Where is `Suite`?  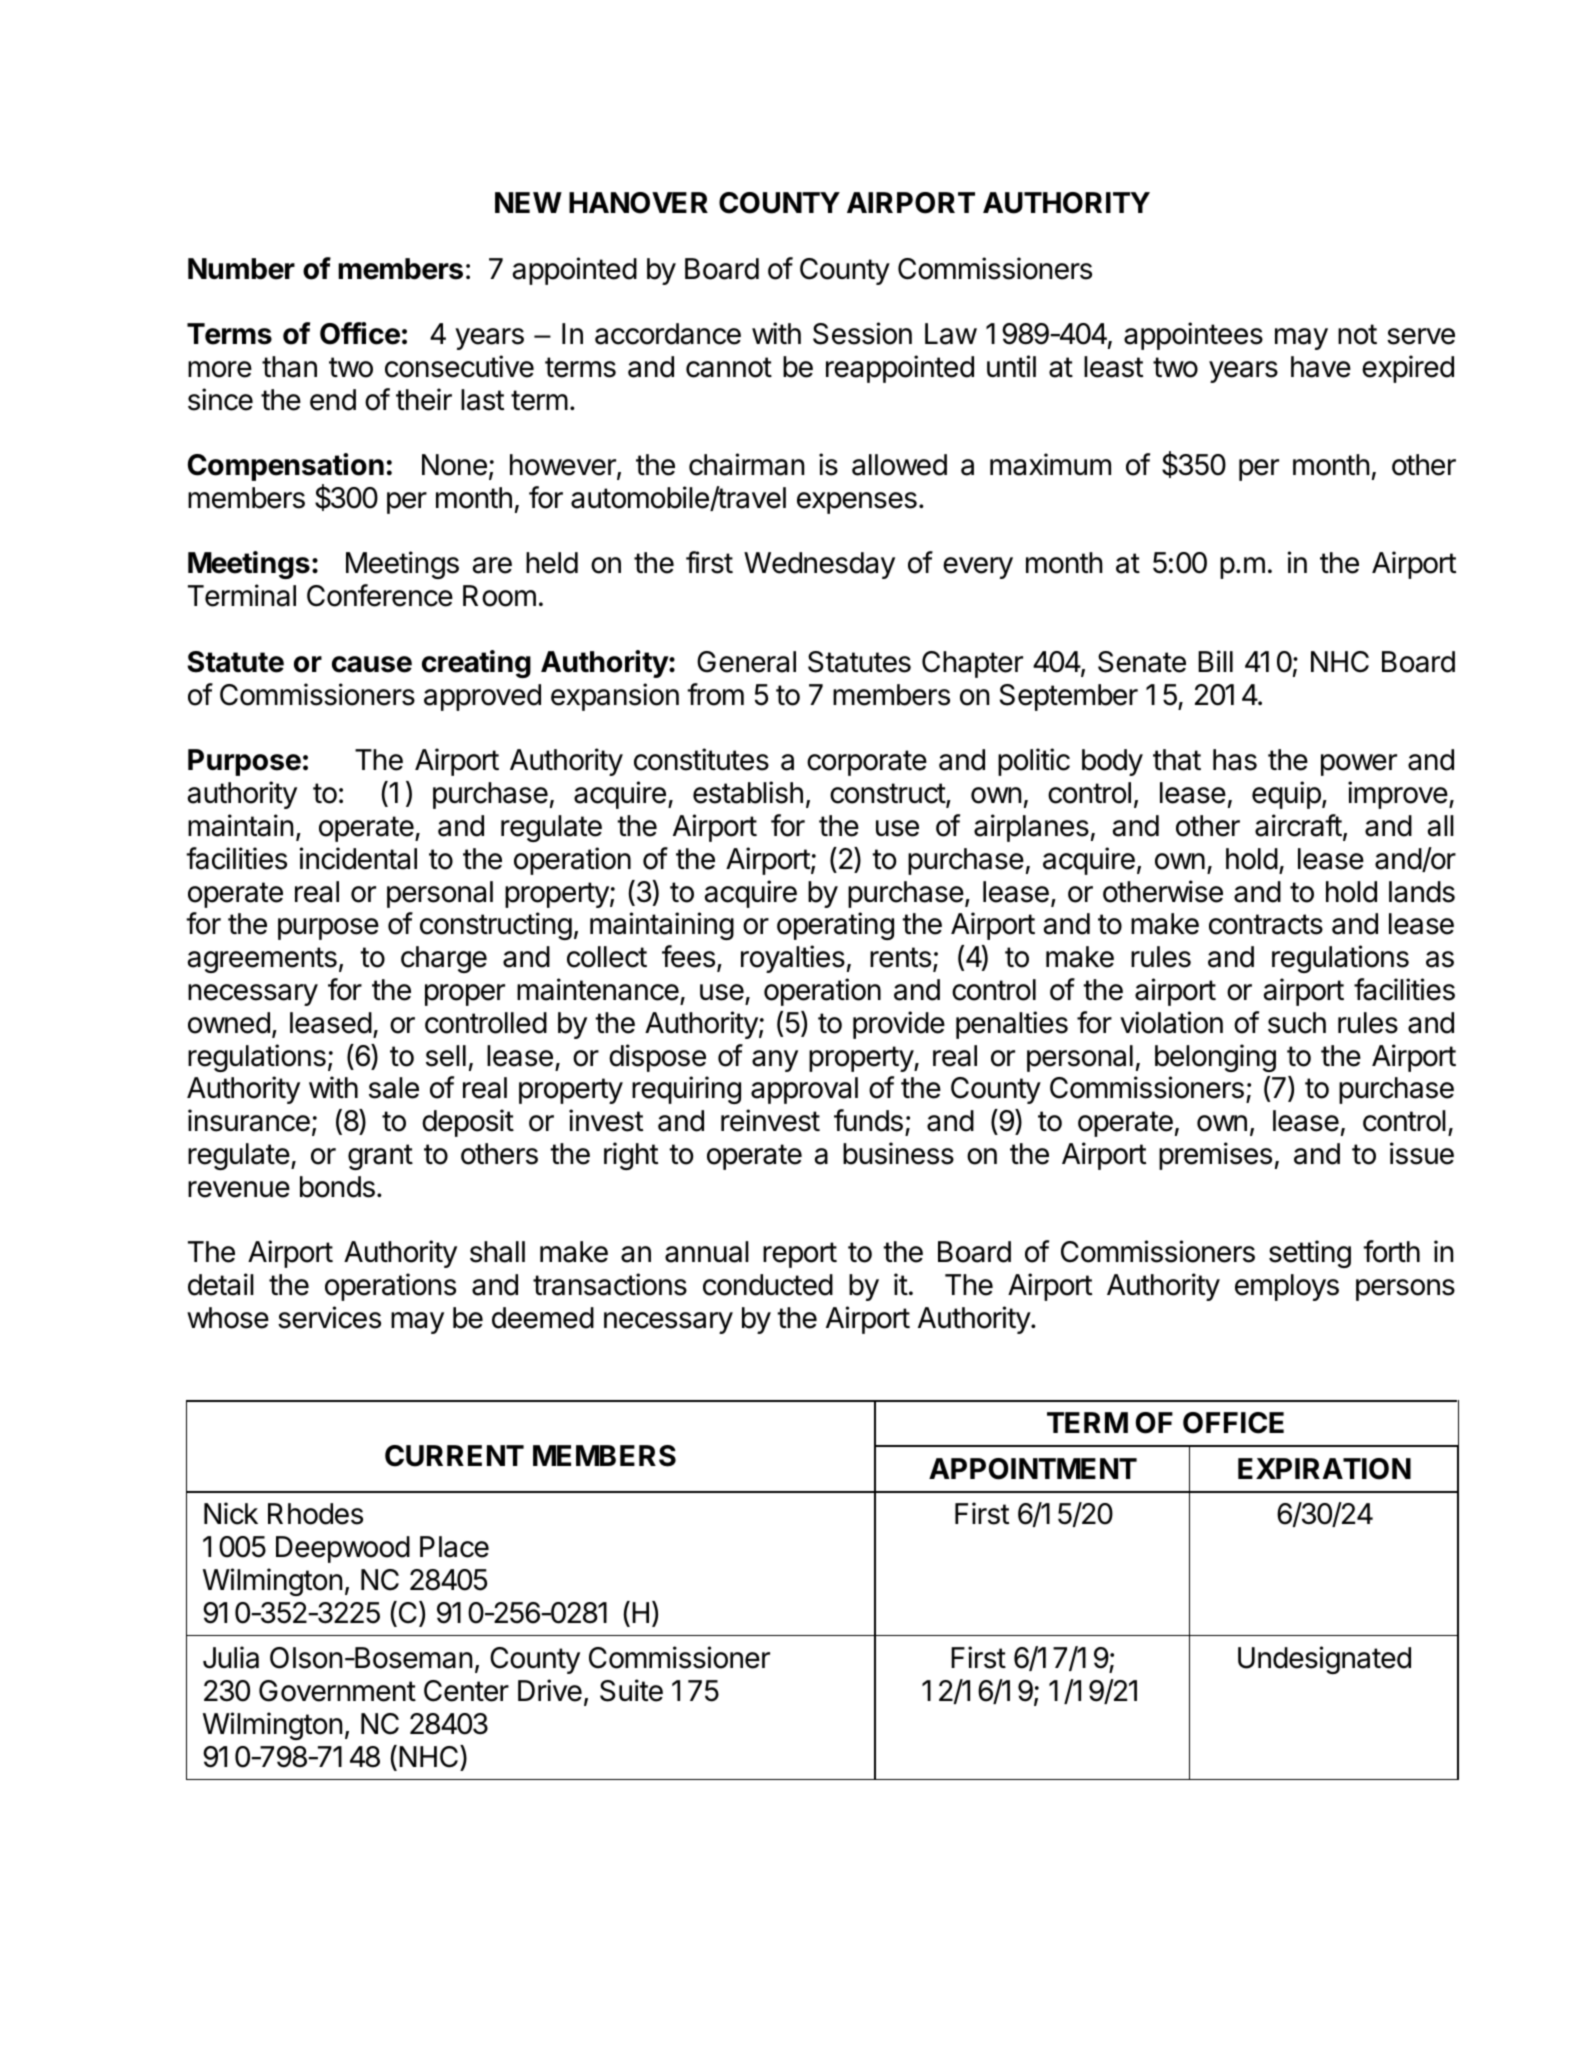
Suite is located at coordinates (631, 1690).
